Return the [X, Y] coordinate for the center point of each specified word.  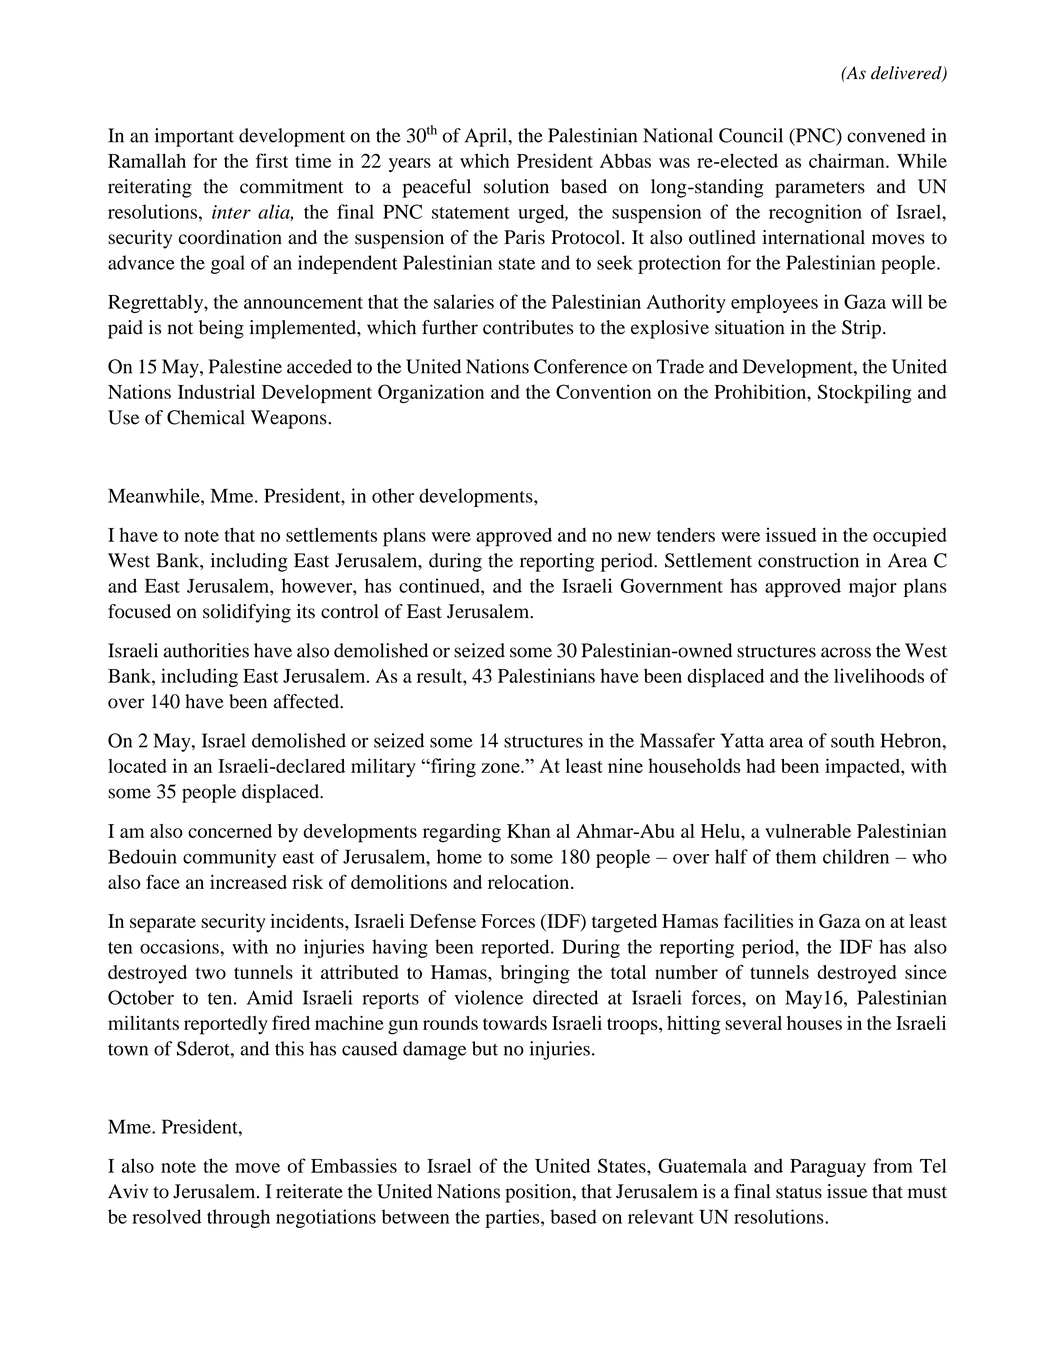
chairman [848, 160]
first [272, 160]
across [846, 652]
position [539, 1193]
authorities [206, 650]
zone [501, 768]
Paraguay [828, 1168]
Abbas [625, 160]
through [238, 1218]
